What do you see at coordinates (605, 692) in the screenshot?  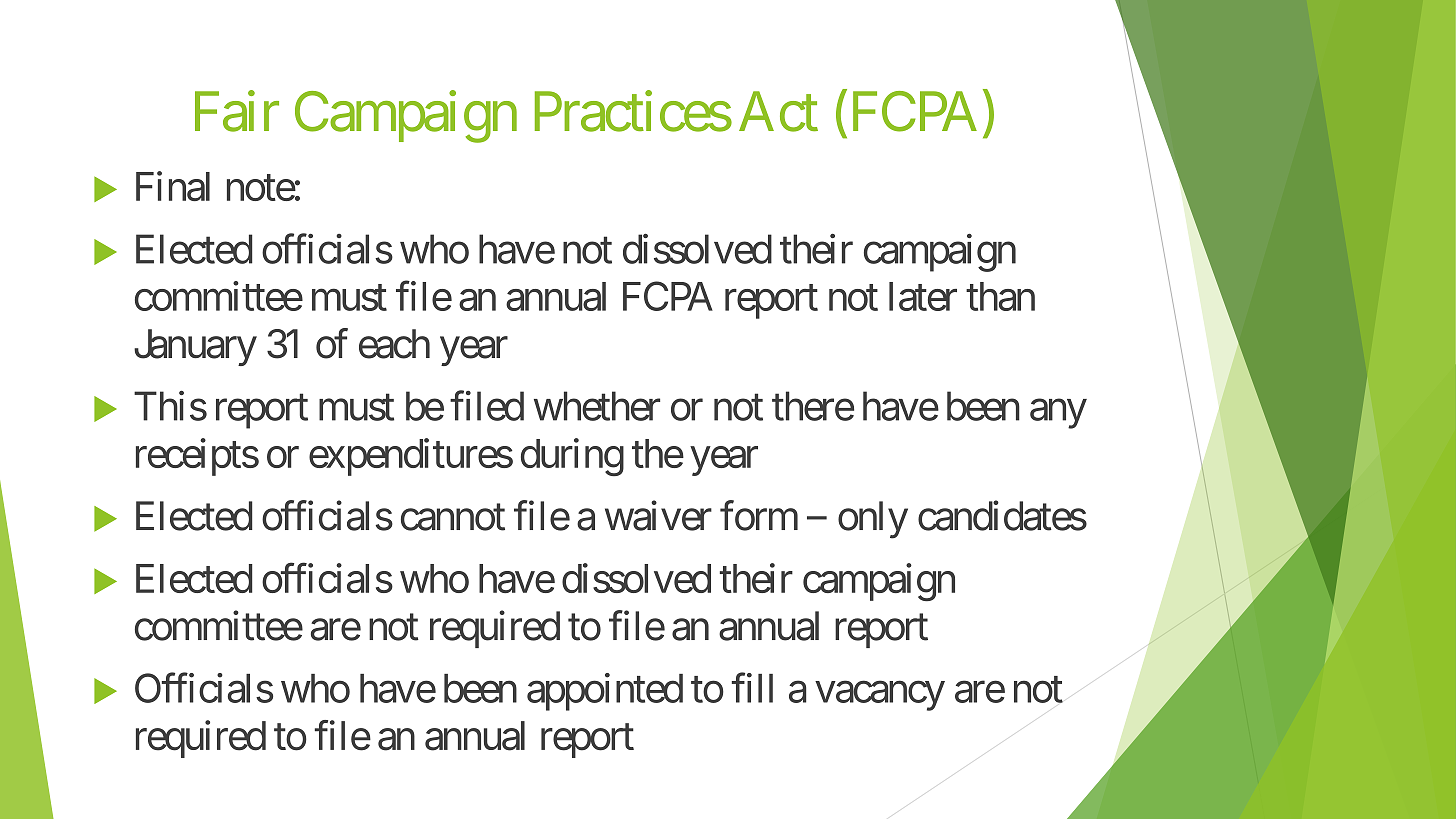 I see `appointed` at bounding box center [605, 692].
